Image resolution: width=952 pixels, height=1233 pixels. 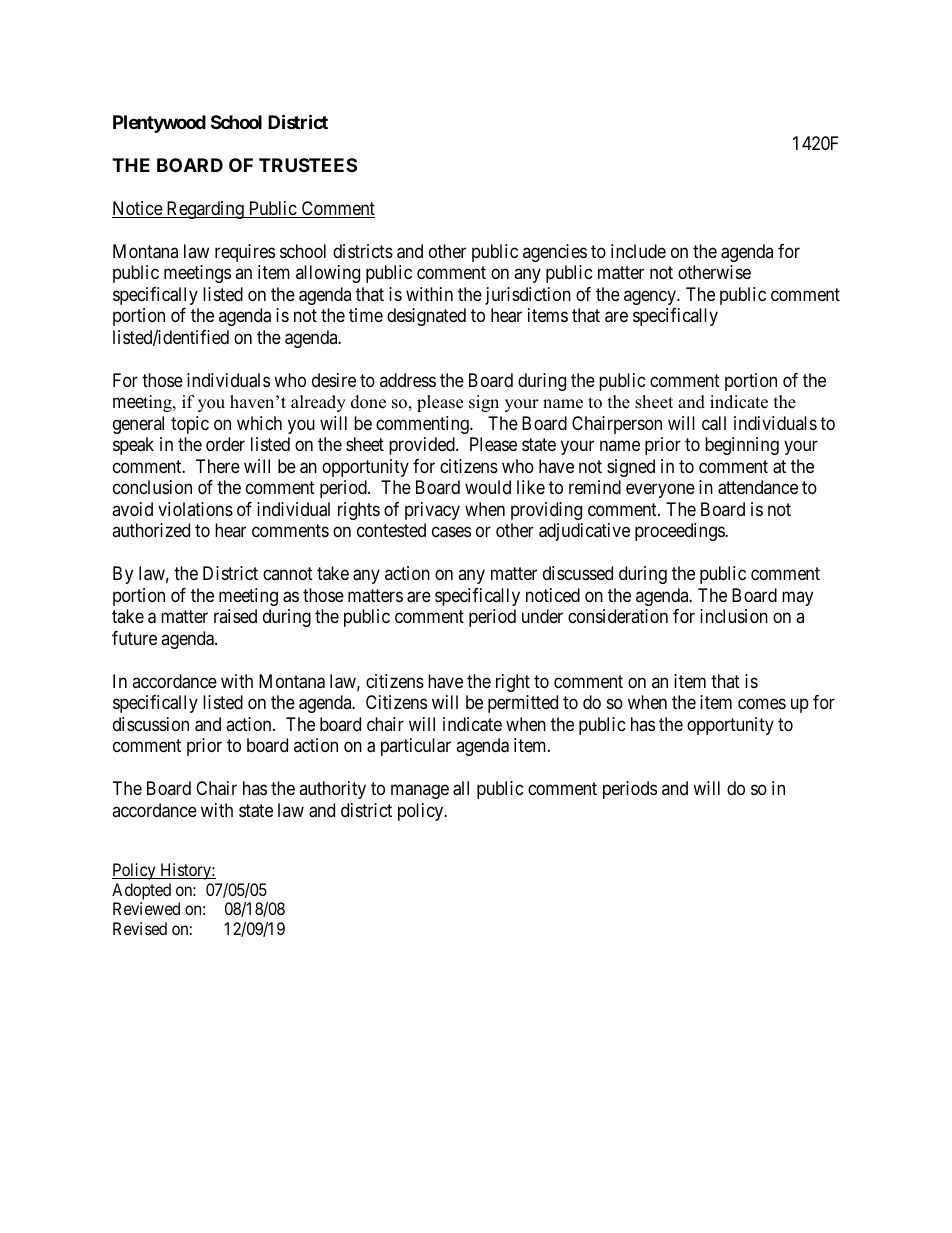 I want to click on include, so click(x=638, y=251).
